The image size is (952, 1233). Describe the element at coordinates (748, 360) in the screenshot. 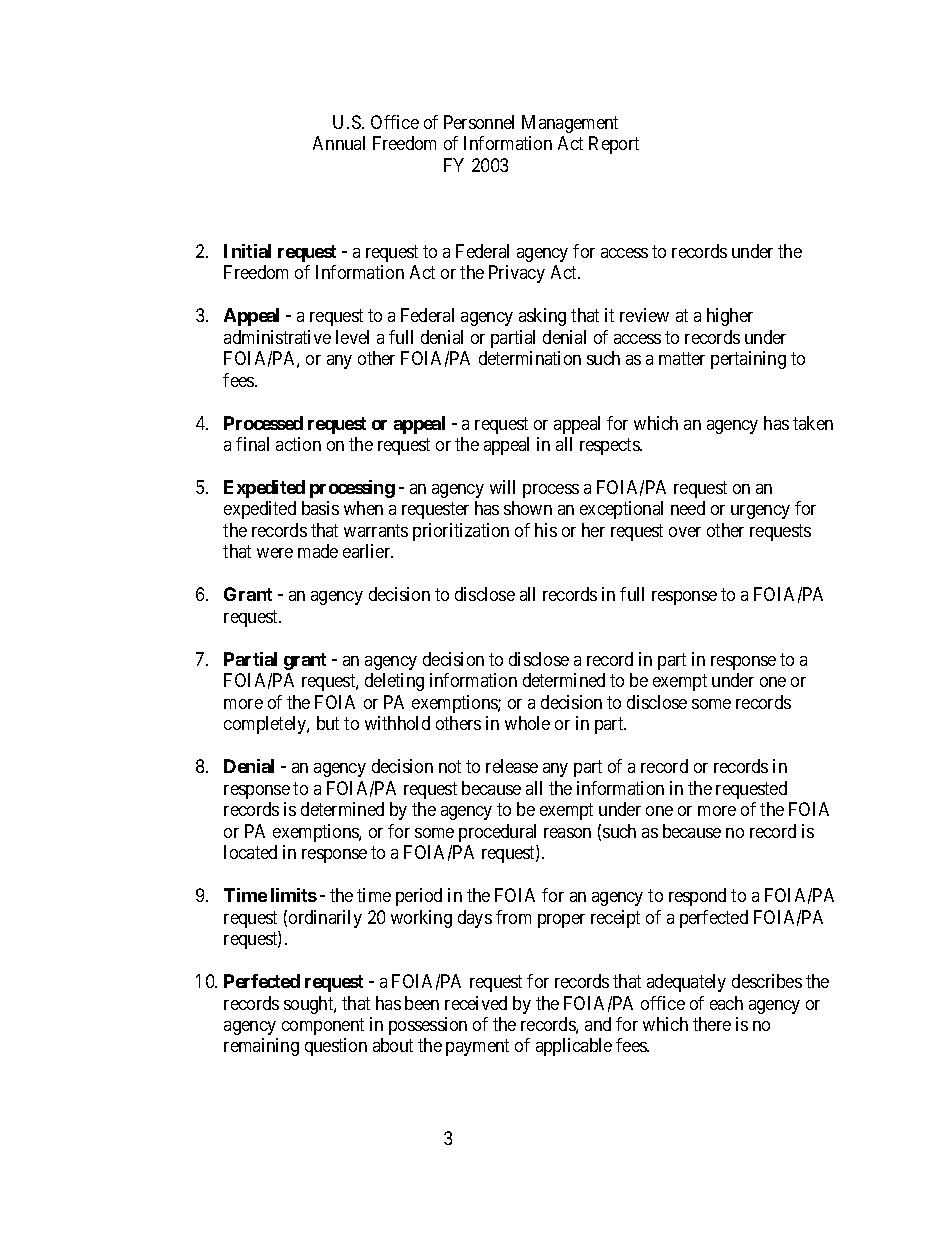

I see `pertaining` at that location.
